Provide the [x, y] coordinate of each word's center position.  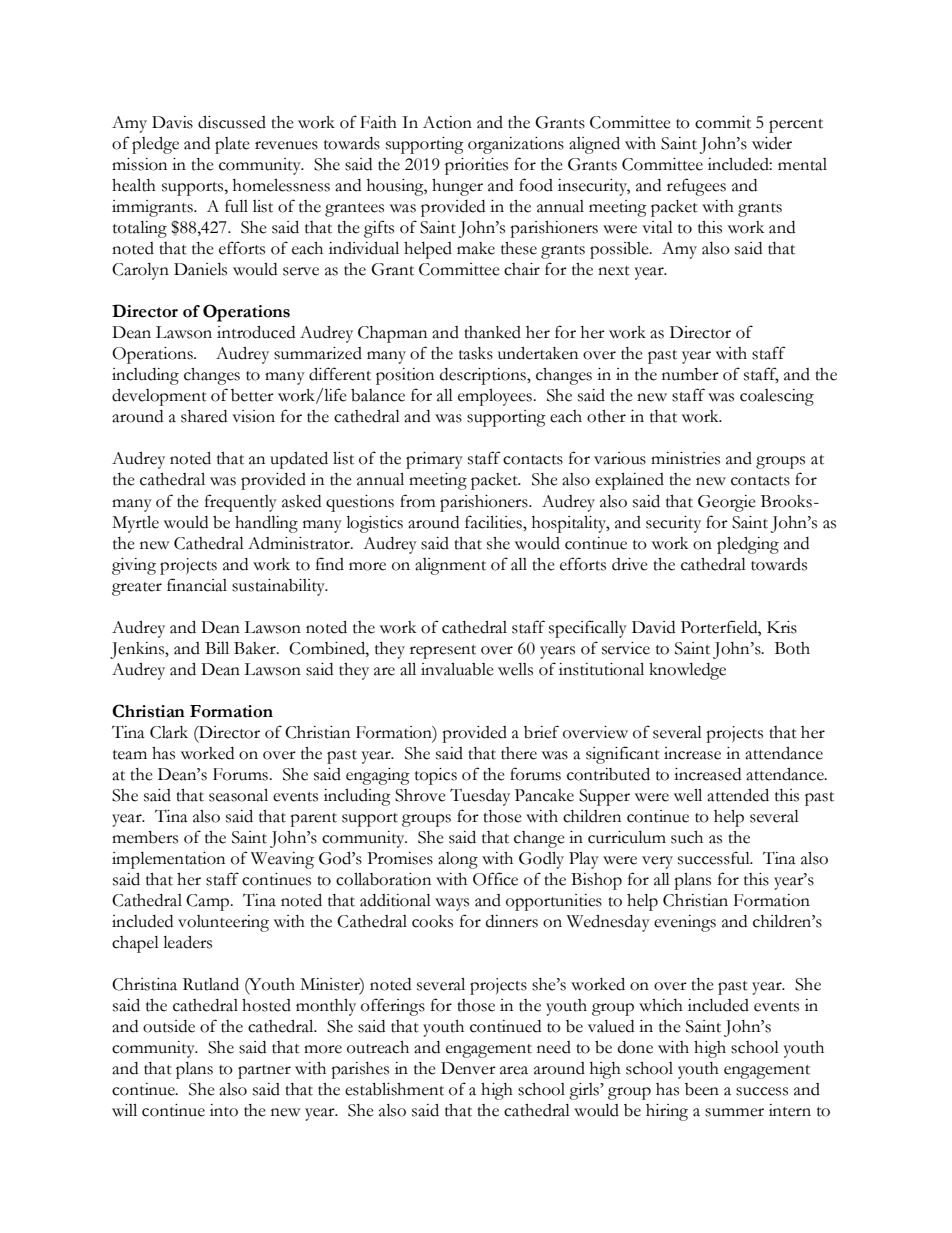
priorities [476, 166]
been [702, 1089]
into [224, 1110]
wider [772, 143]
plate [232, 145]
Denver [468, 1068]
